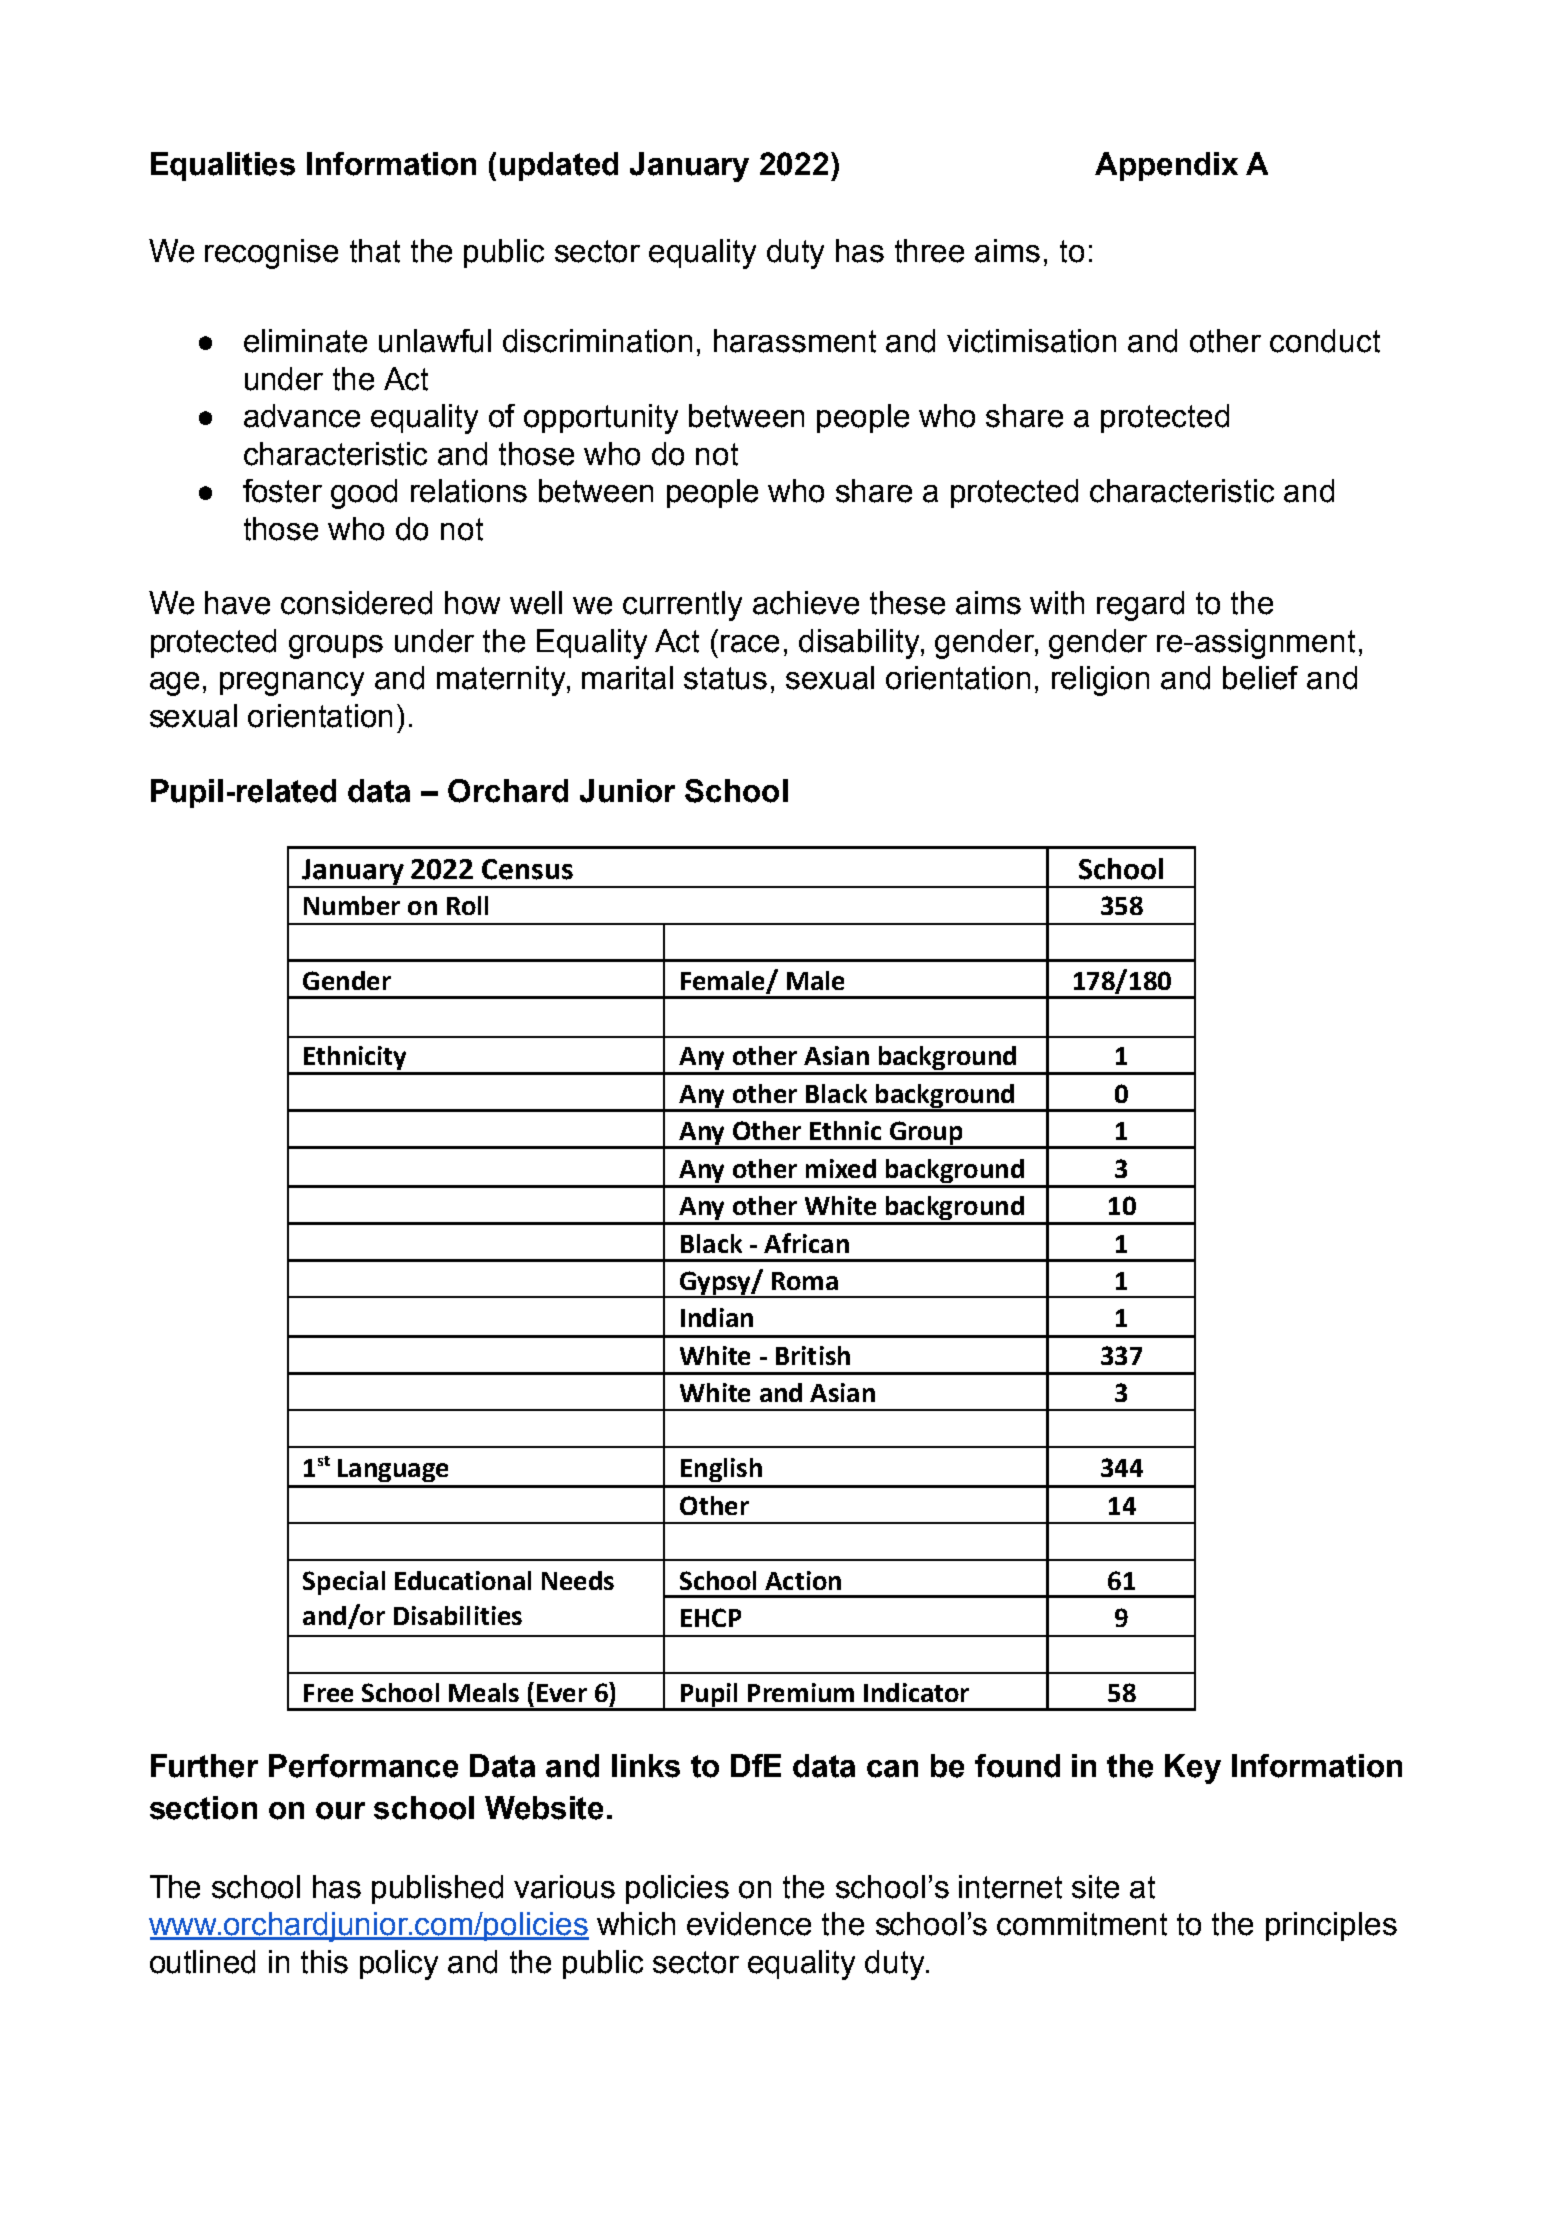  What do you see at coordinates (1082, 1924) in the screenshot?
I see `commitment` at bounding box center [1082, 1924].
